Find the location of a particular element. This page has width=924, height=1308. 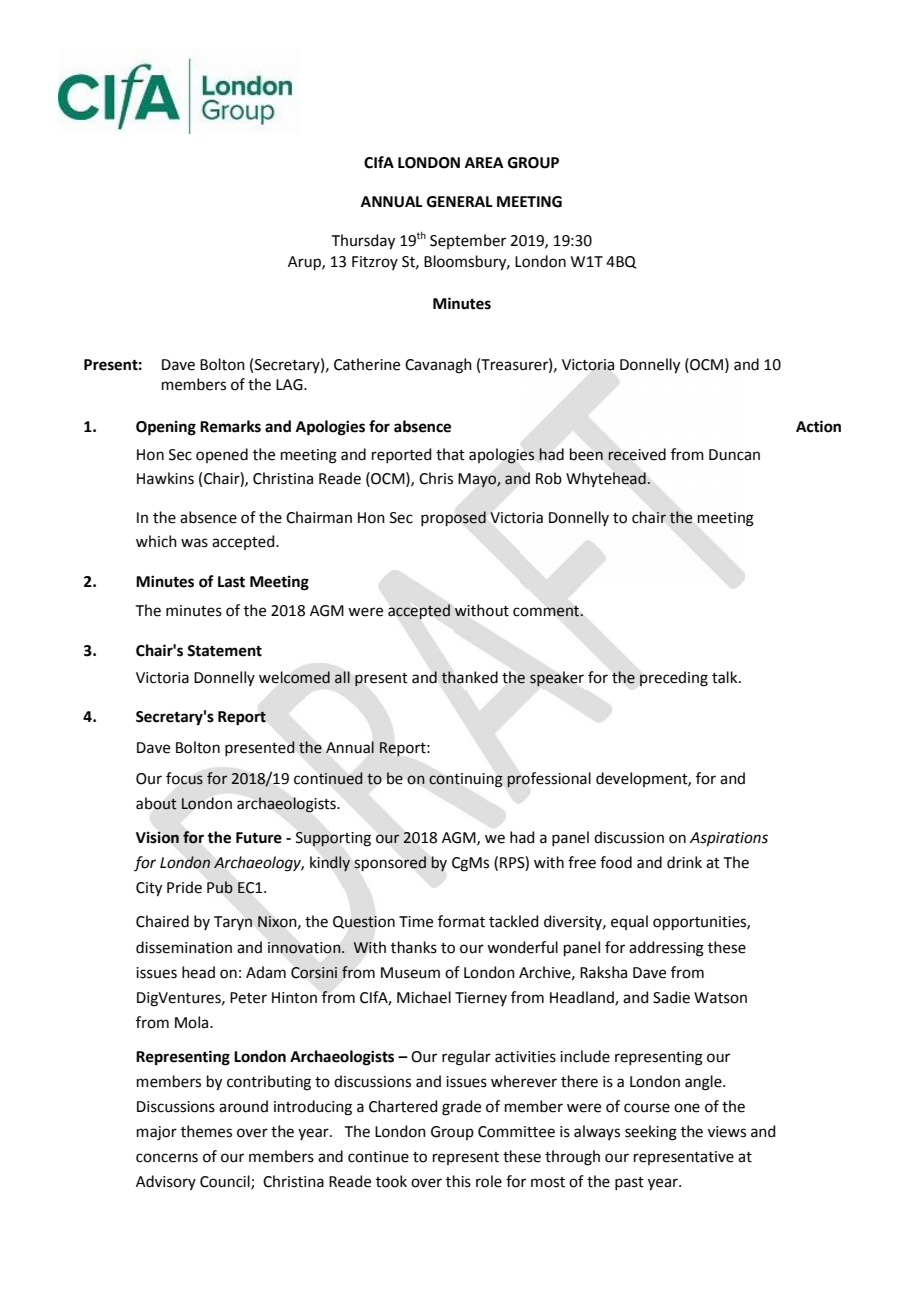

themes is located at coordinates (206, 1131).
